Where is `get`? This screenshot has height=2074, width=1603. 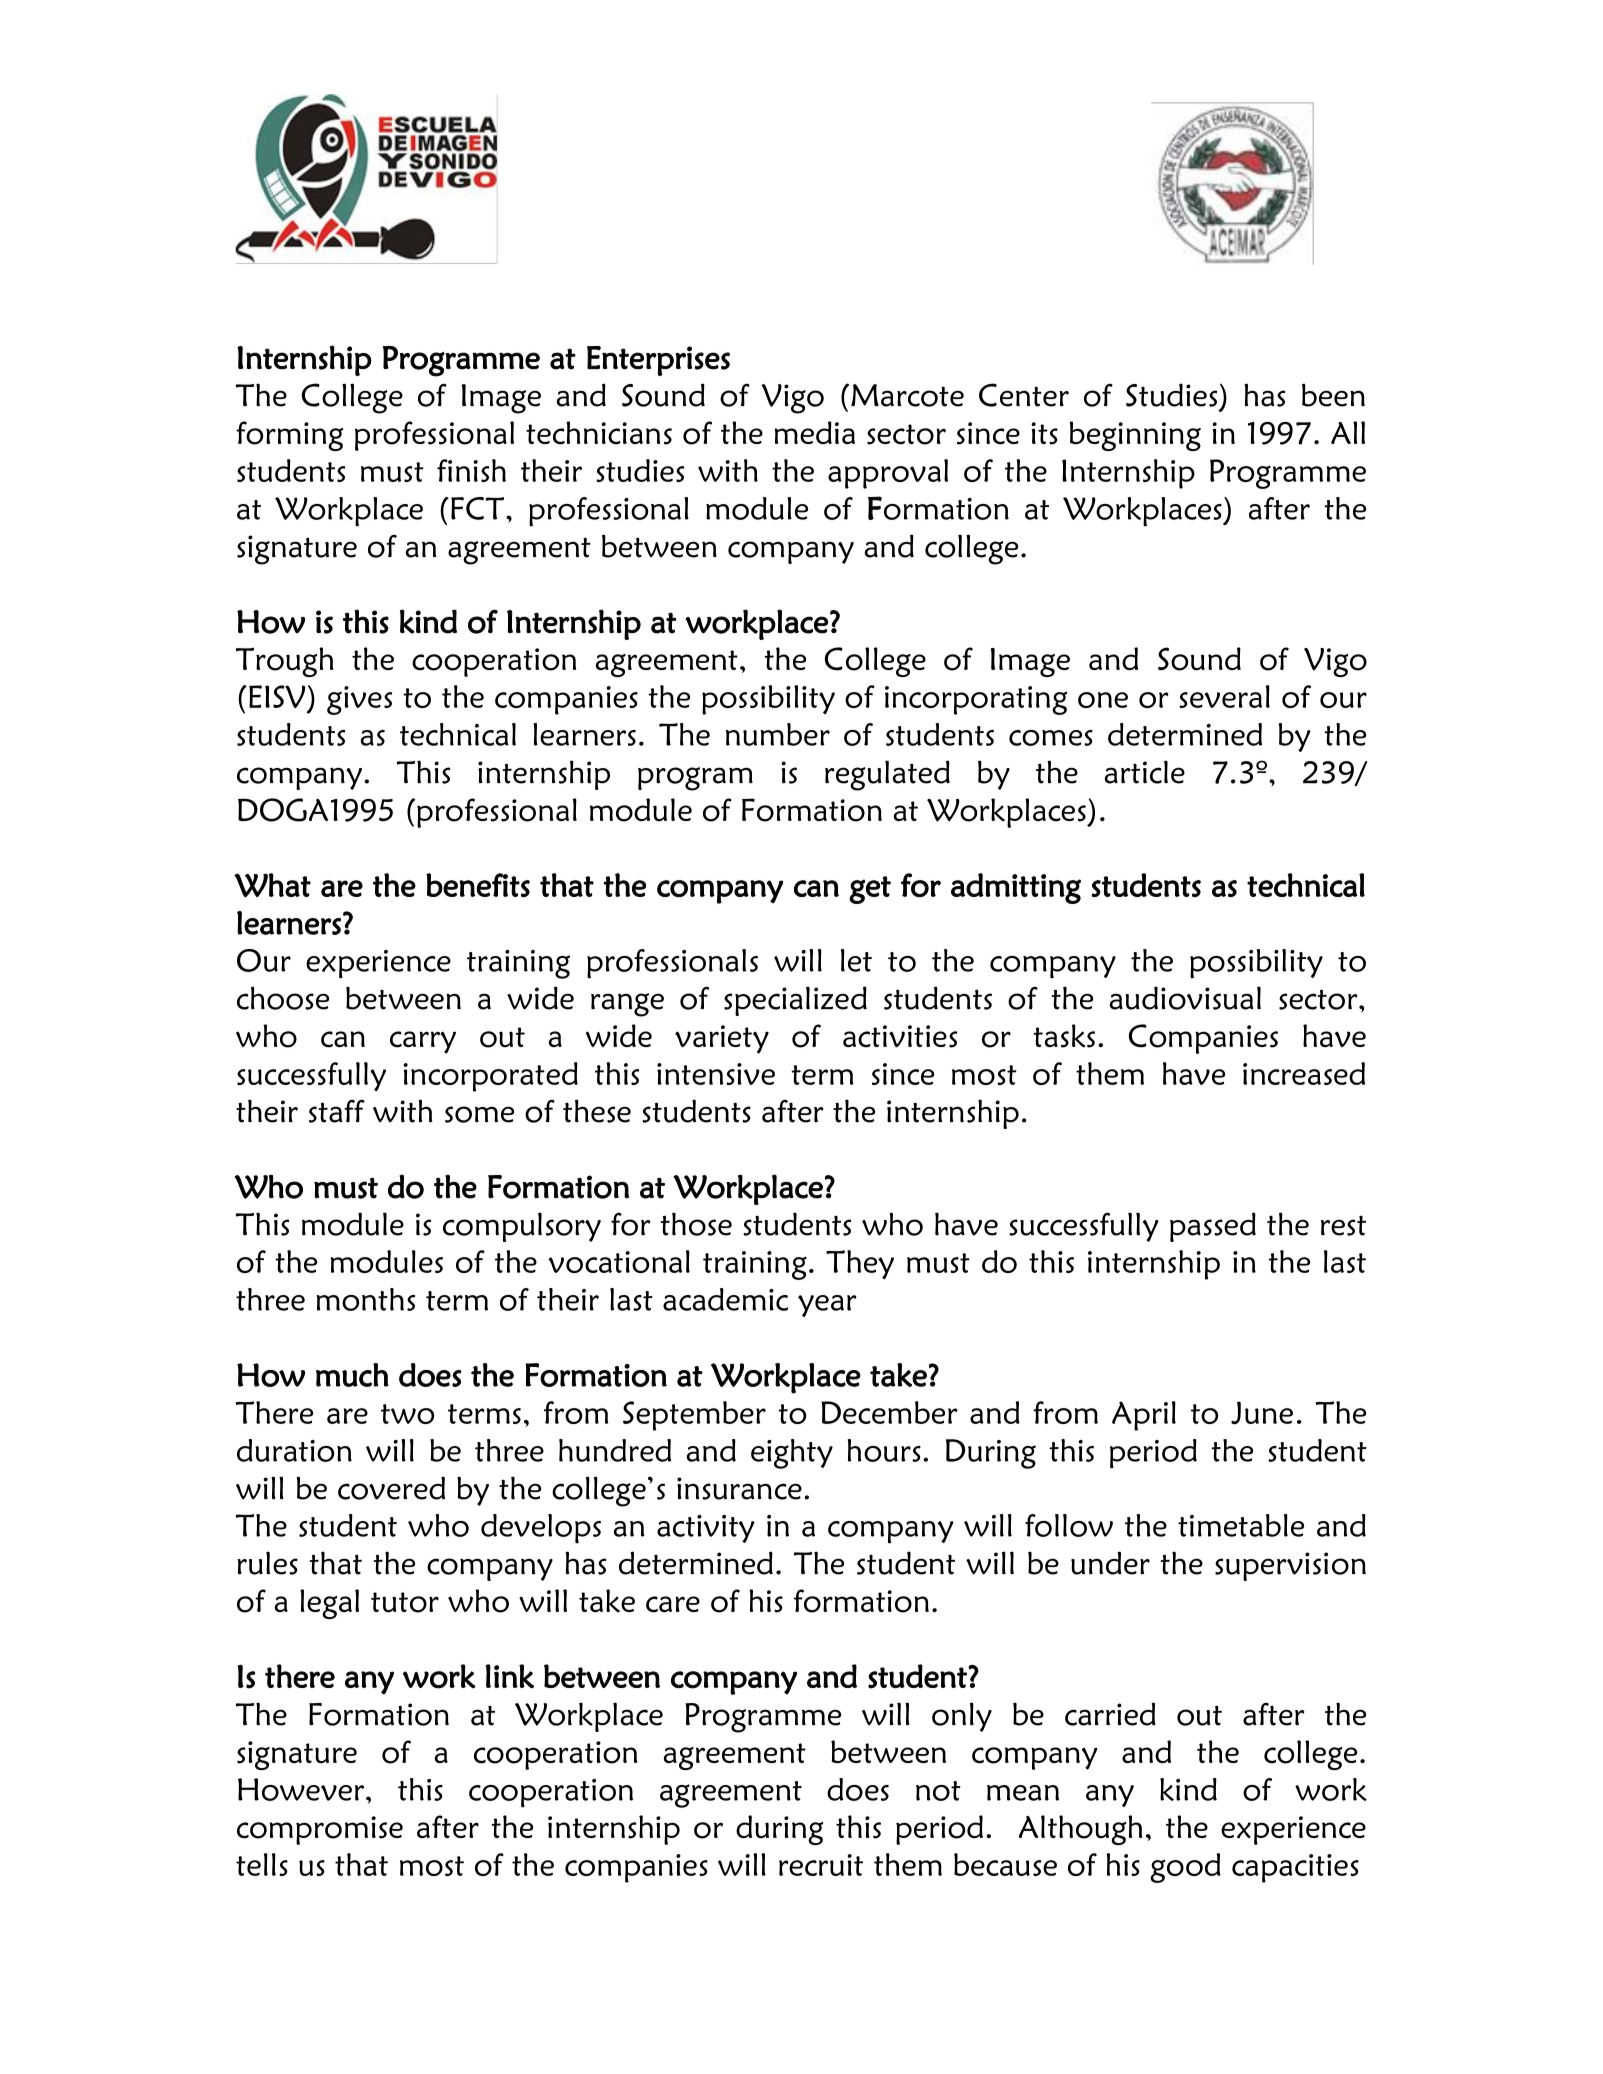 get is located at coordinates (870, 890).
